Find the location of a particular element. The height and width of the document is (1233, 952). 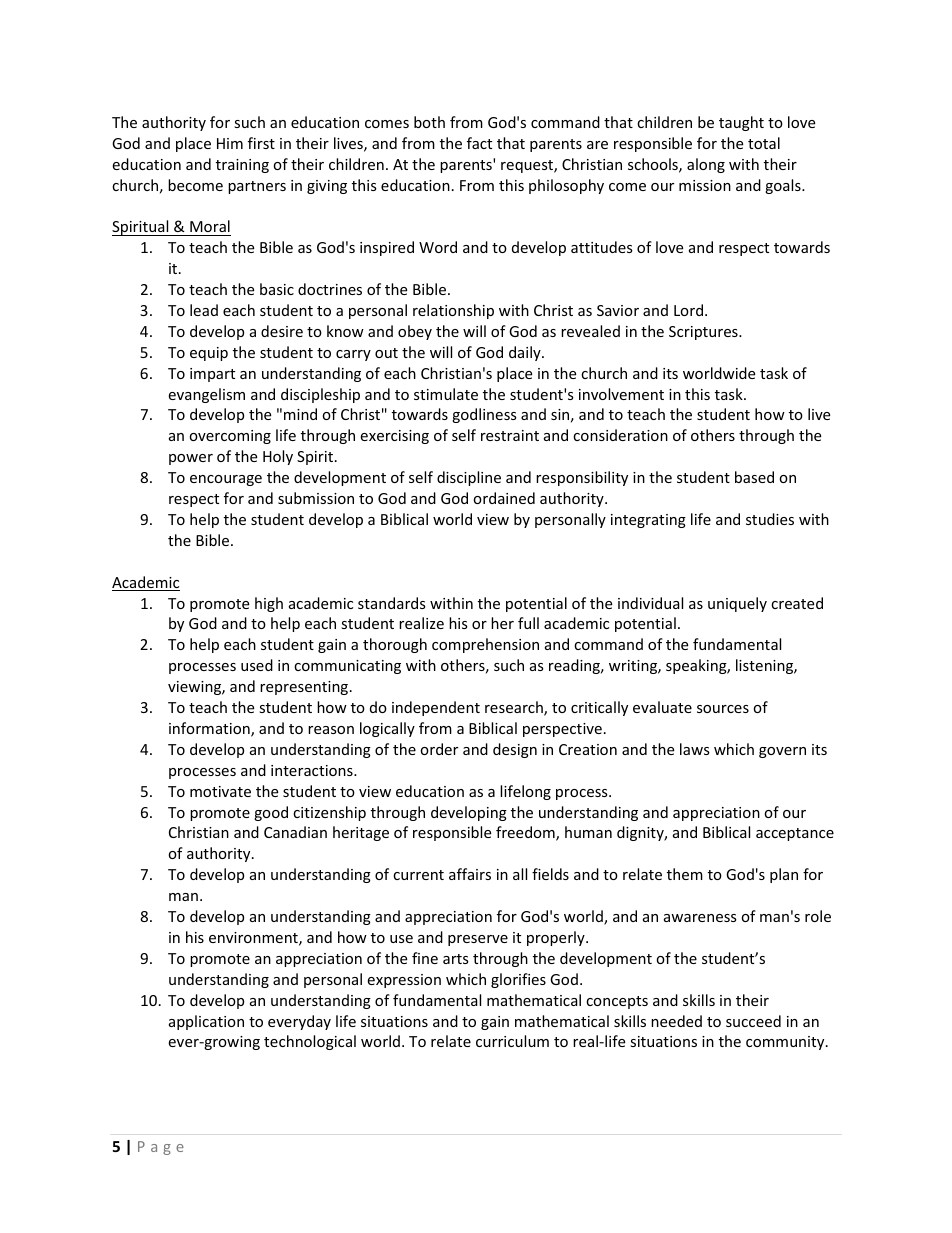

fact is located at coordinates (479, 143).
